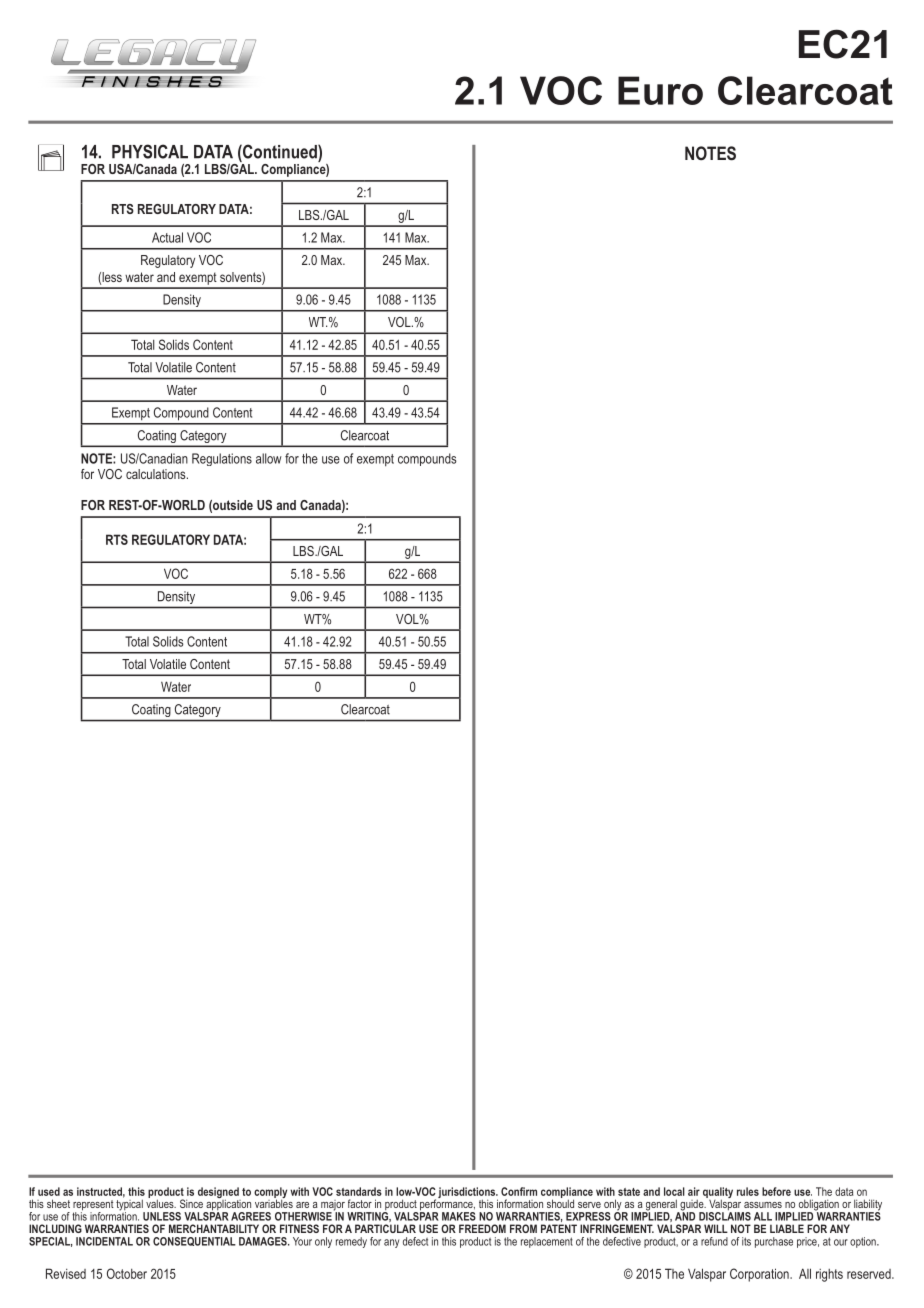 The image size is (924, 1308). I want to click on Regulations, so click(222, 459).
